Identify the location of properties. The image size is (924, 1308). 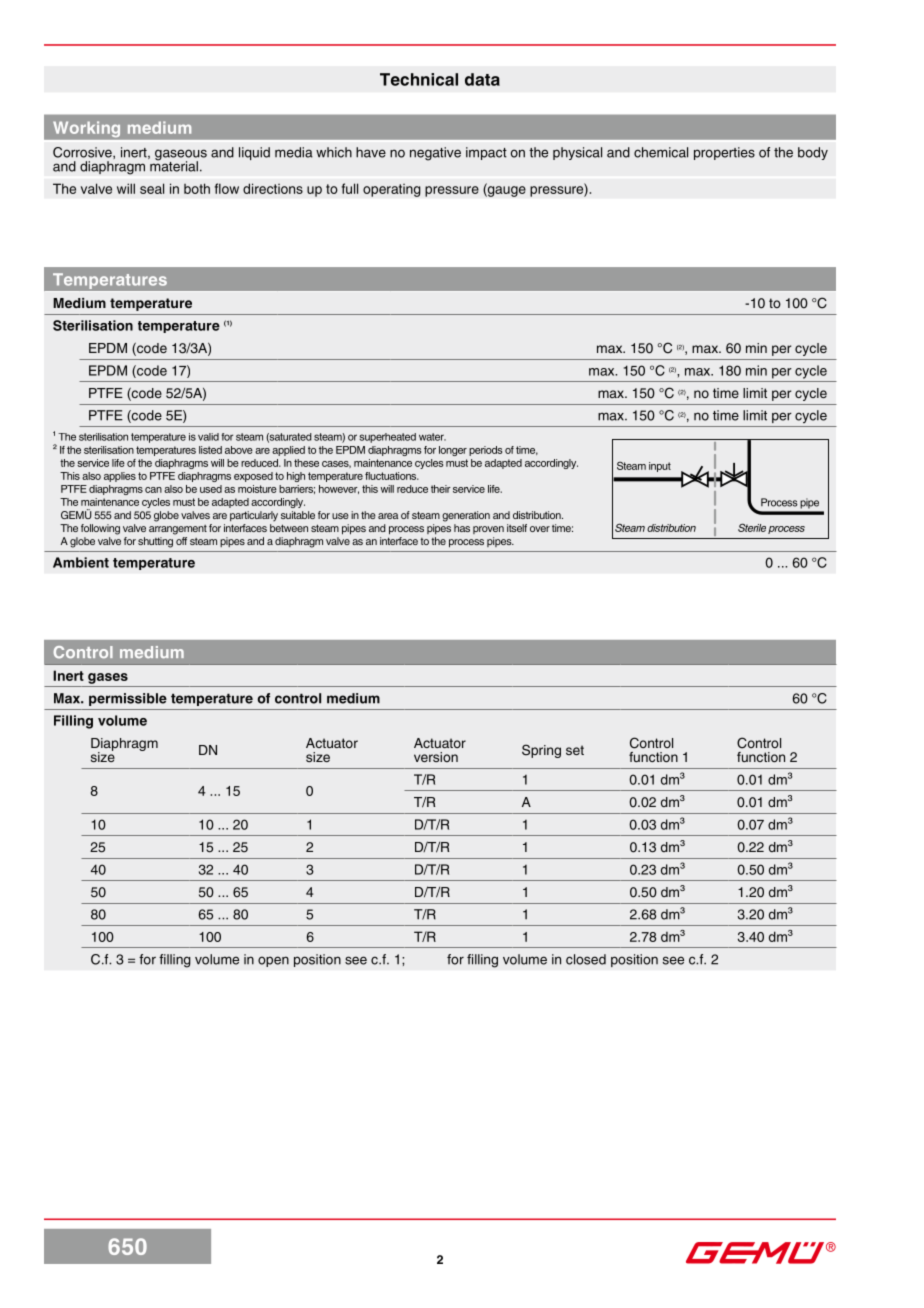
(724, 153).
